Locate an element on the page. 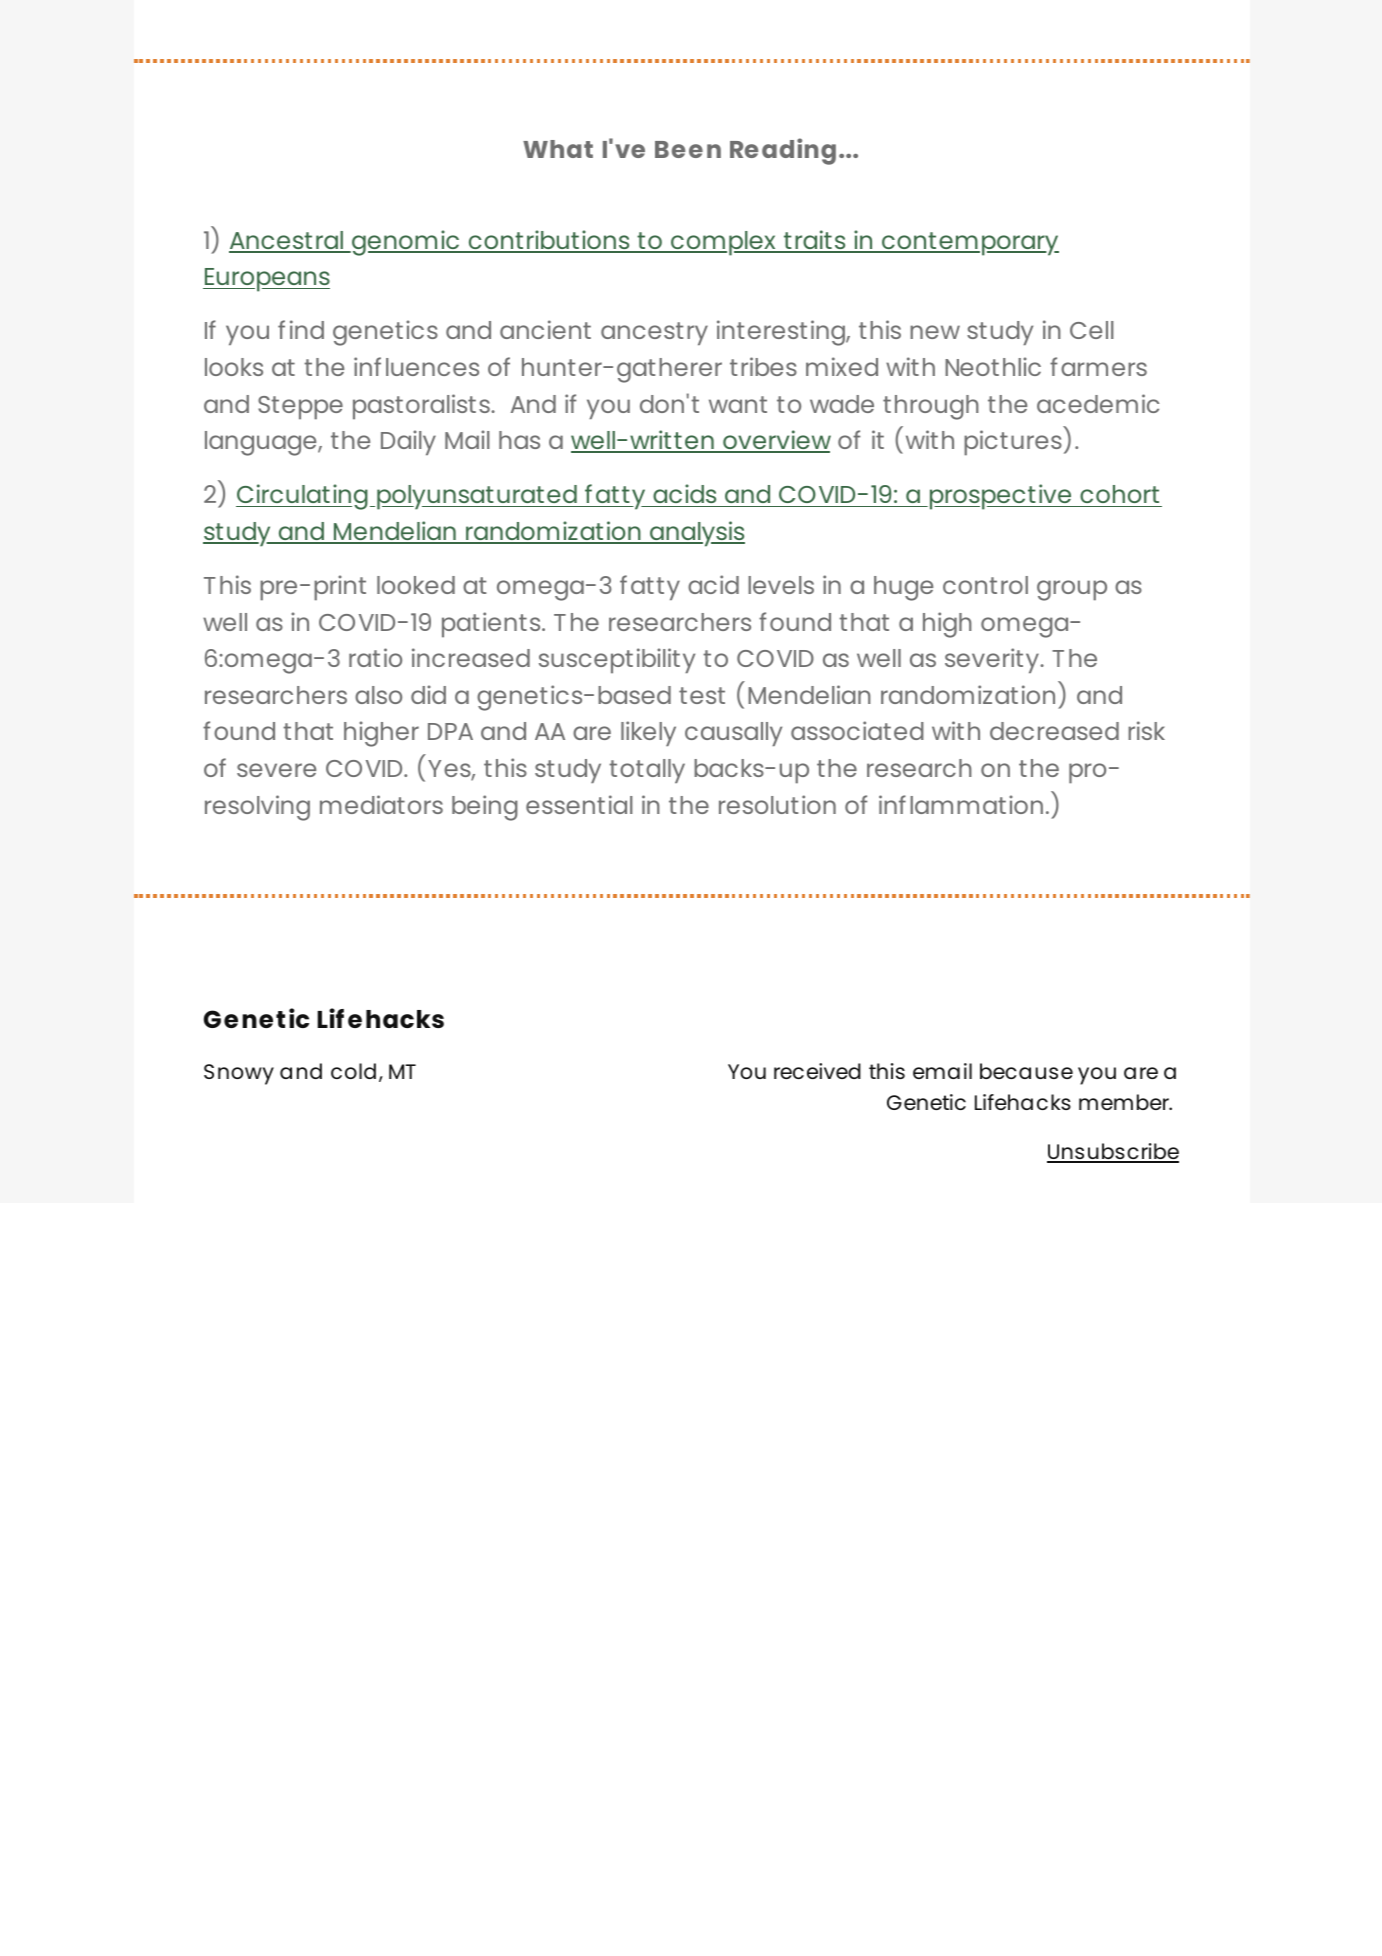 The height and width of the document is (1956, 1382). cold is located at coordinates (353, 1071).
